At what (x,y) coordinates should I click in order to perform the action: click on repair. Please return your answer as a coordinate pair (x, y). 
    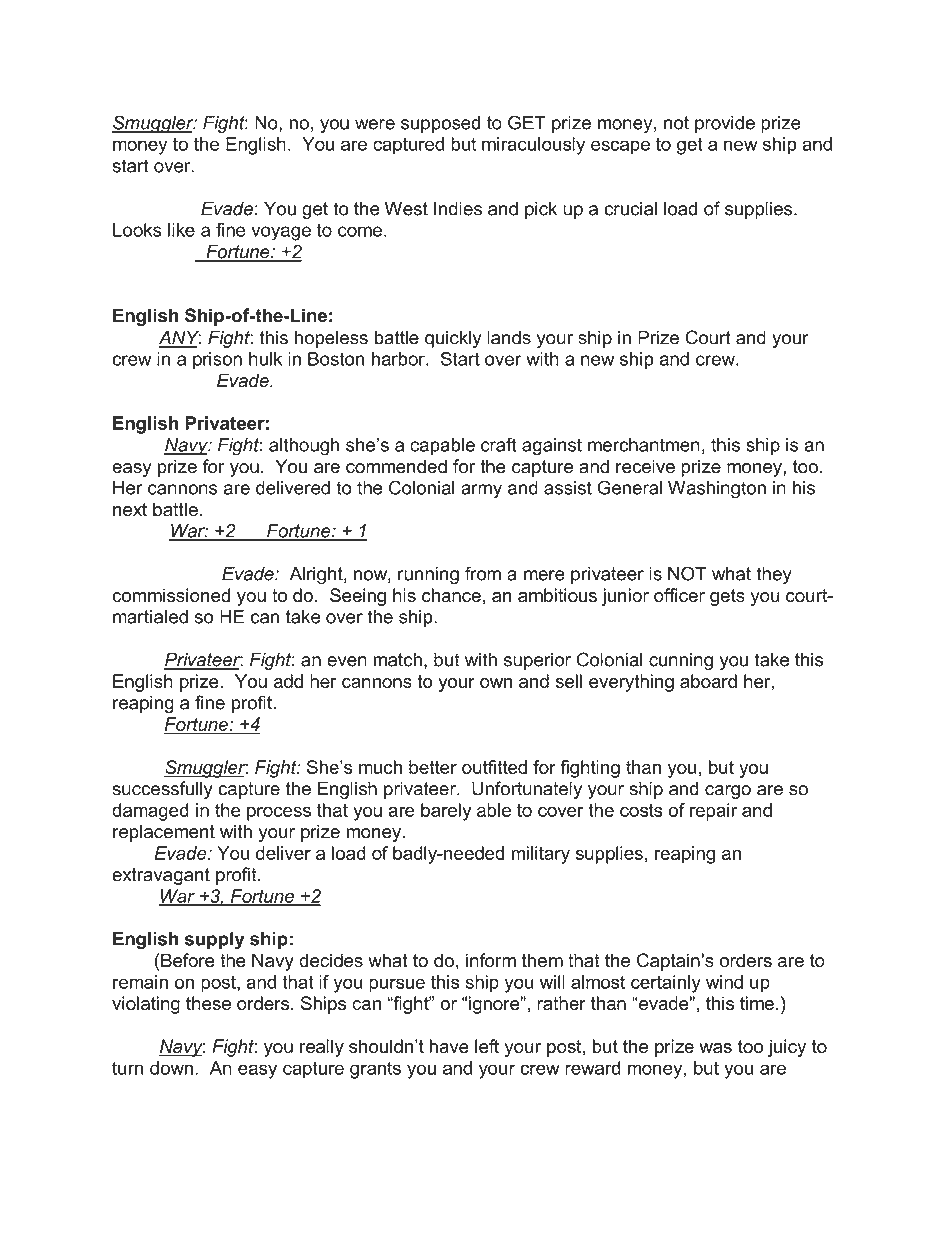
    Looking at the image, I should click on (713, 812).
